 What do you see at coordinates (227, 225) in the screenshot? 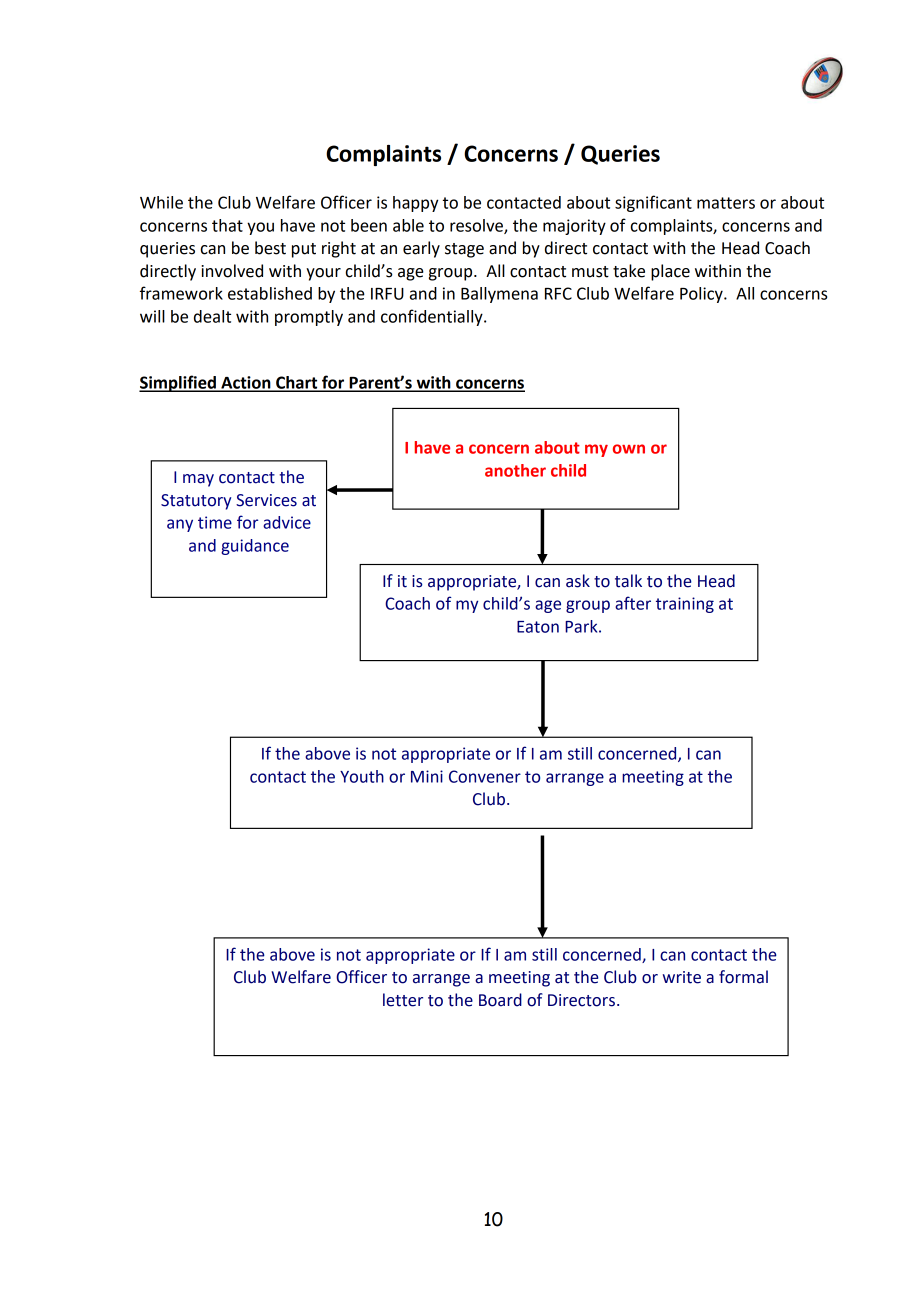
I see `that` at bounding box center [227, 225].
